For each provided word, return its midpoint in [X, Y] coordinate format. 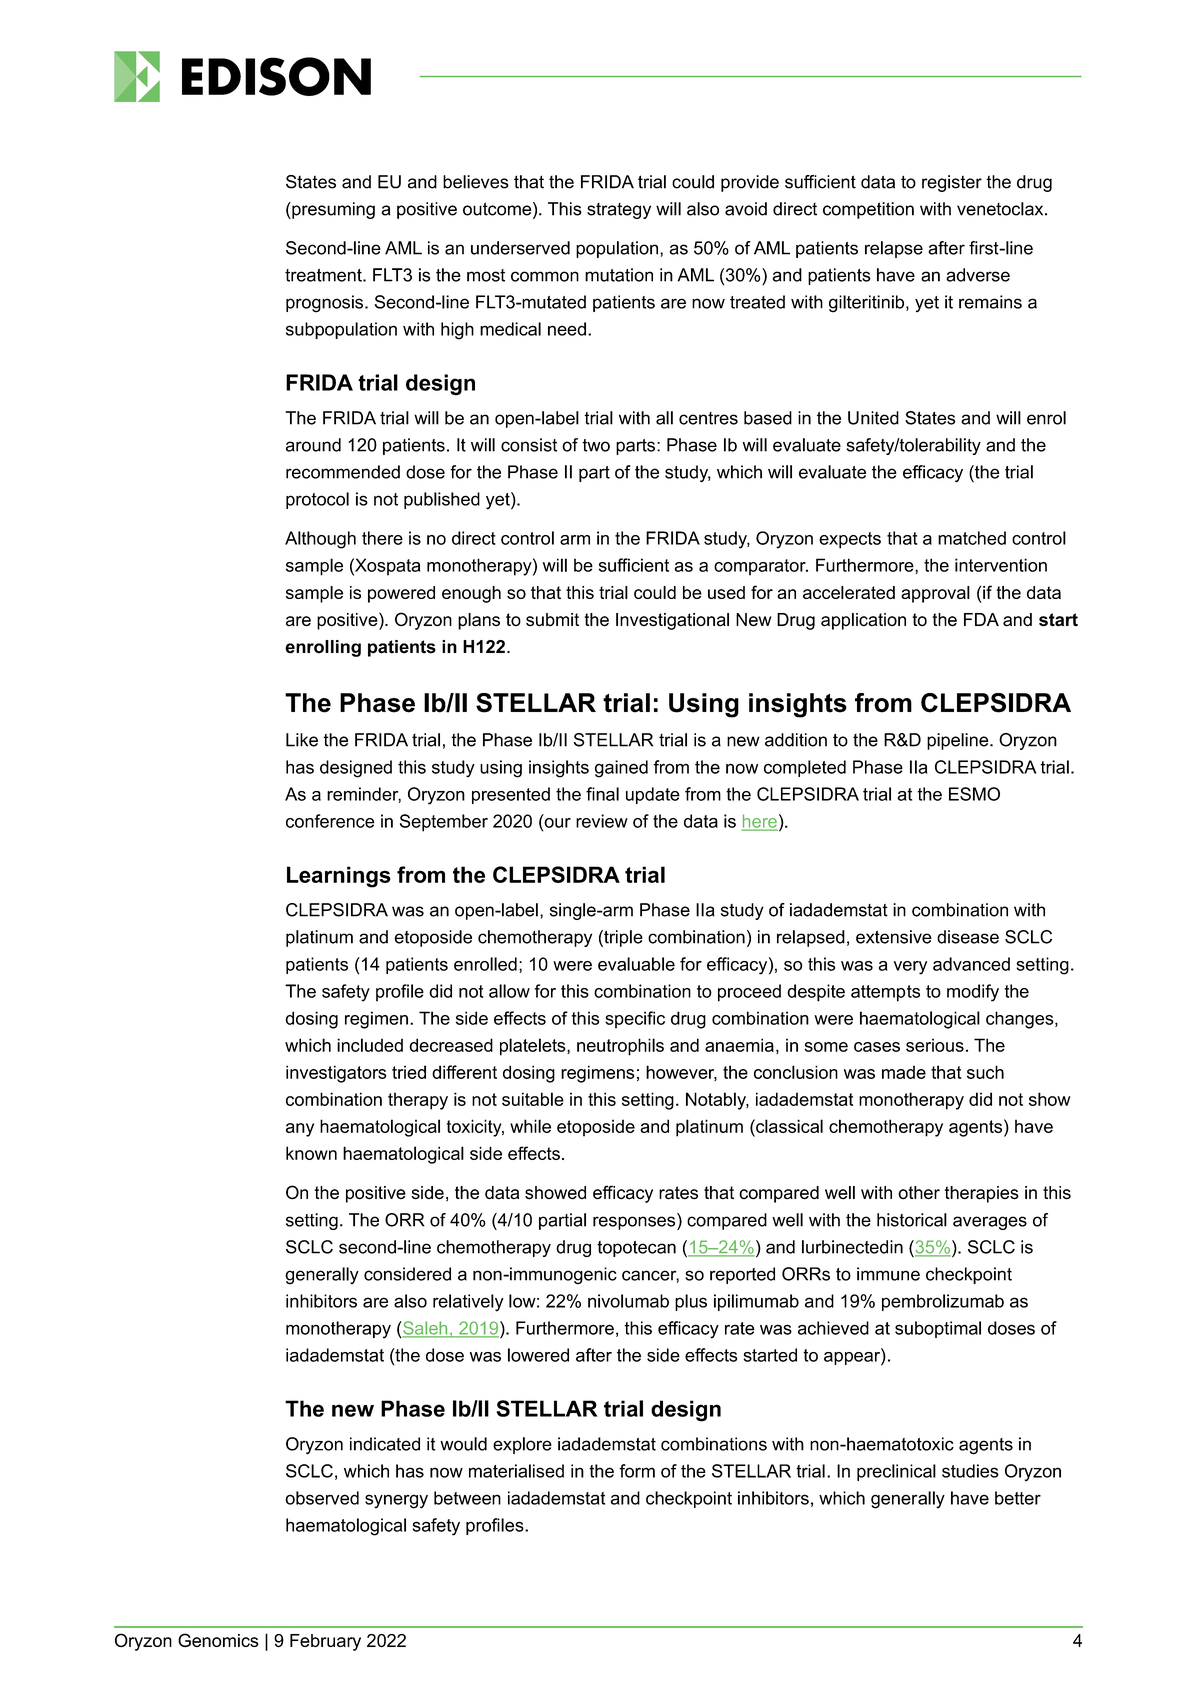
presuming [332, 210]
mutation [619, 275]
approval [935, 594]
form [637, 1471]
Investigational [672, 621]
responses [635, 1223]
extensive [894, 937]
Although [320, 540]
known [311, 1153]
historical [912, 1220]
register [952, 183]
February [325, 1642]
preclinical [896, 1472]
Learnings [339, 877]
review [602, 821]
